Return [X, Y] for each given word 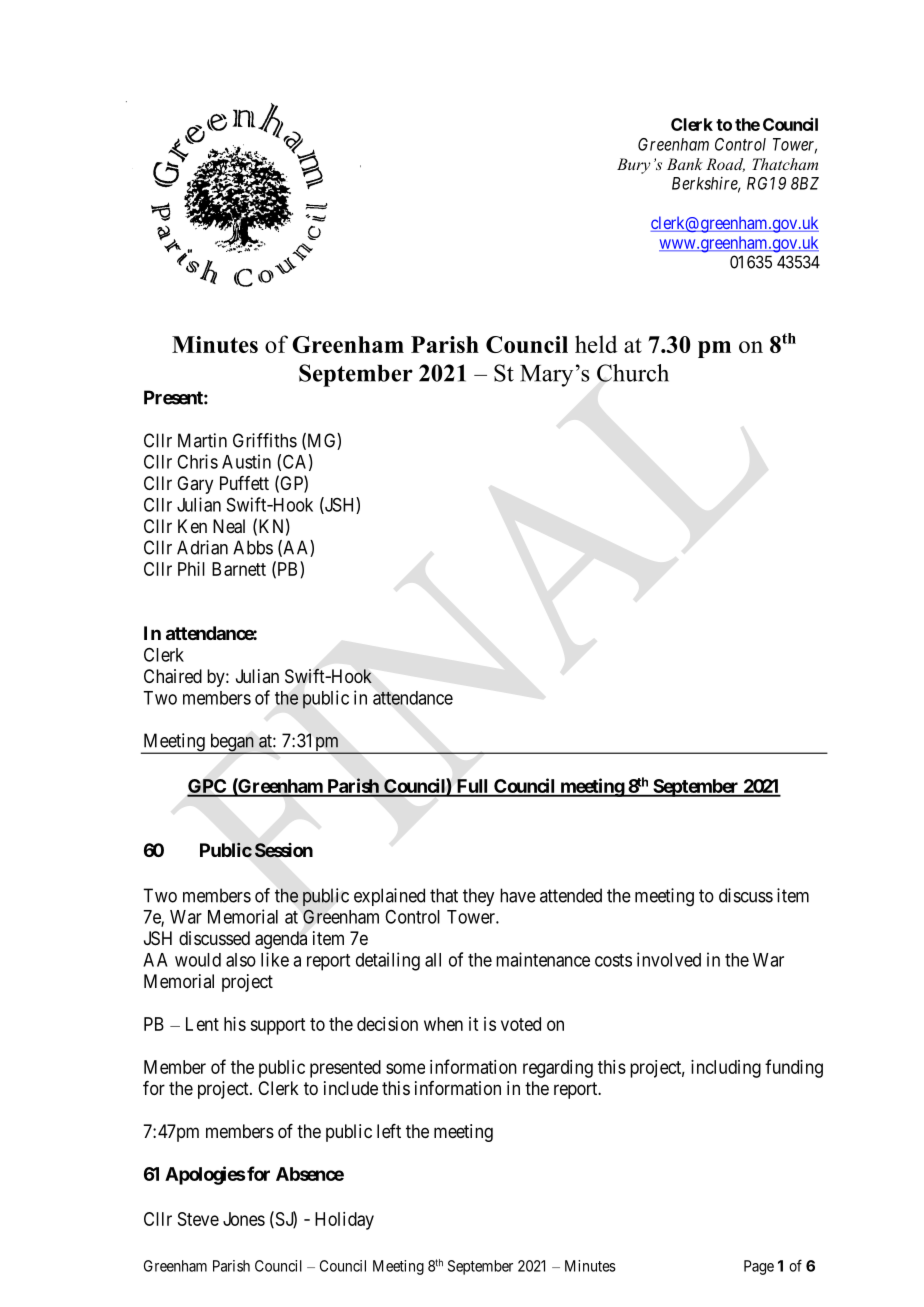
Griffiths [265, 440]
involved [669, 959]
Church [633, 373]
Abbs [253, 547]
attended [571, 895]
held [596, 344]
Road [725, 165]
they [478, 897]
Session [284, 850]
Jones [244, 1219]
